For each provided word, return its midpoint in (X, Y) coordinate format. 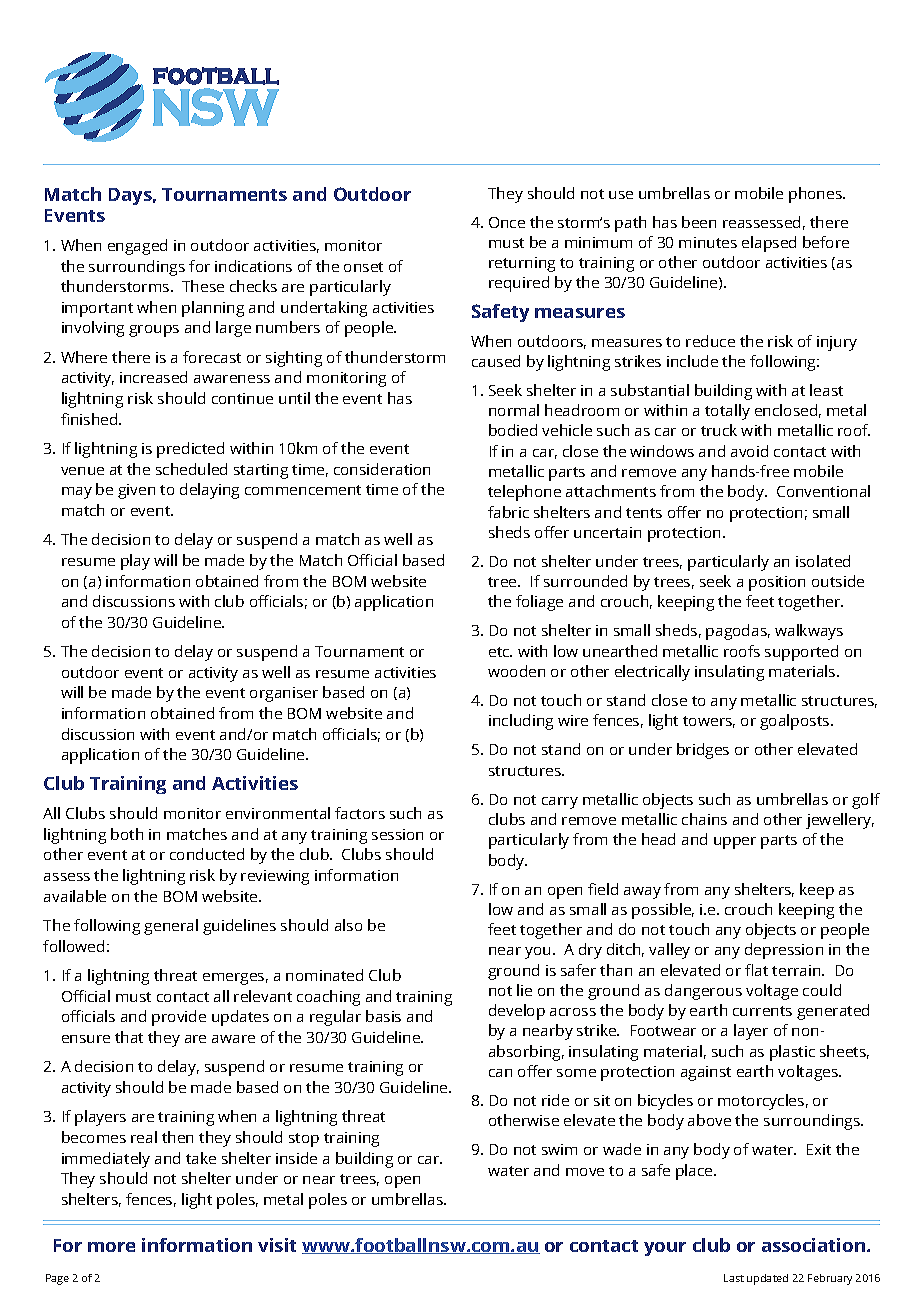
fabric (508, 512)
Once (507, 222)
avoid (749, 451)
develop (517, 1012)
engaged (137, 247)
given (136, 491)
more (111, 1247)
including (521, 722)
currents (762, 1011)
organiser (284, 694)
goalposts (796, 722)
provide (179, 1018)
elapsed (769, 244)
